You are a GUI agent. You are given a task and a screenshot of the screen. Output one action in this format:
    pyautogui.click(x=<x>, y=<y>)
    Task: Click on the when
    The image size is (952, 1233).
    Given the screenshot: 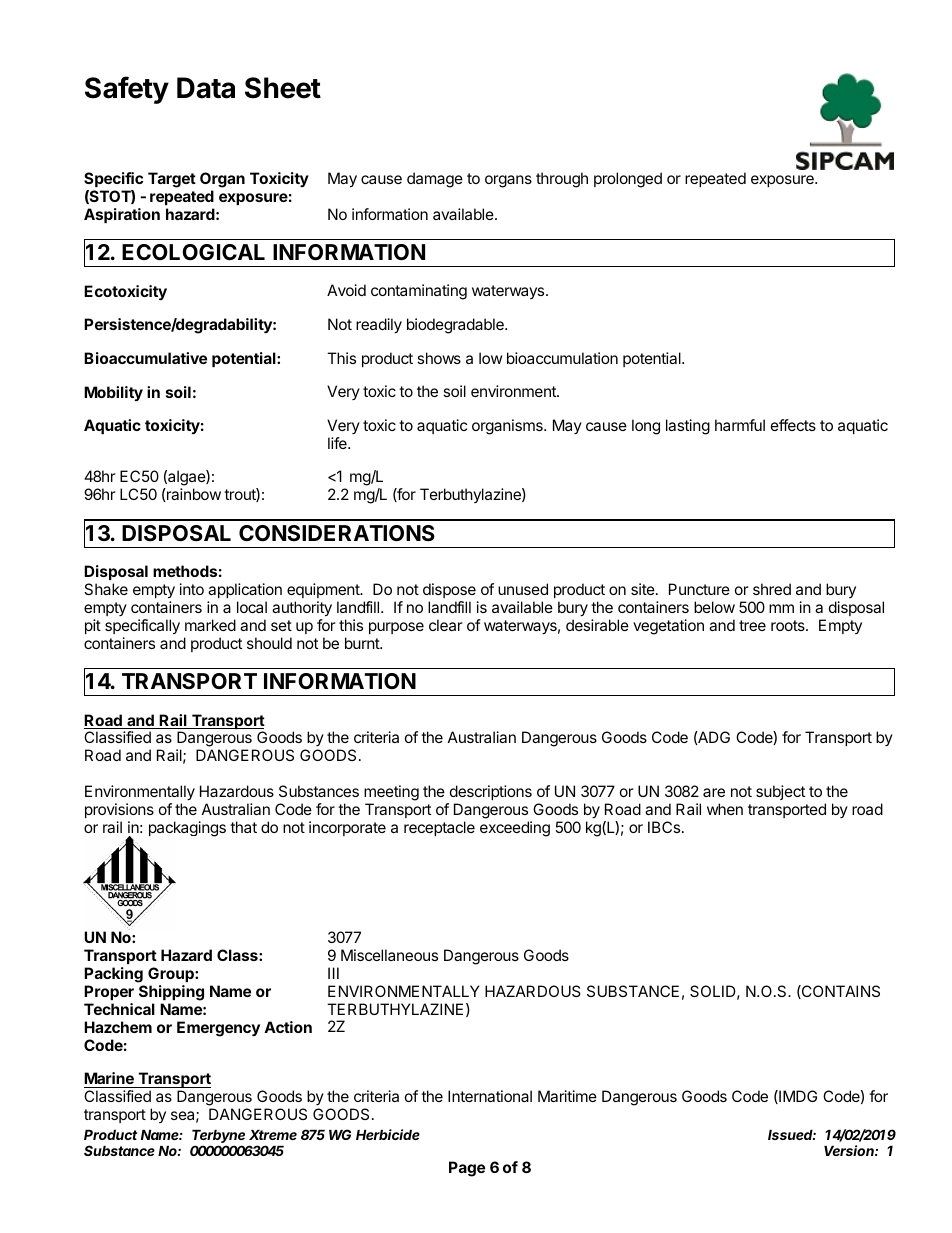 What is the action you would take?
    pyautogui.click(x=725, y=809)
